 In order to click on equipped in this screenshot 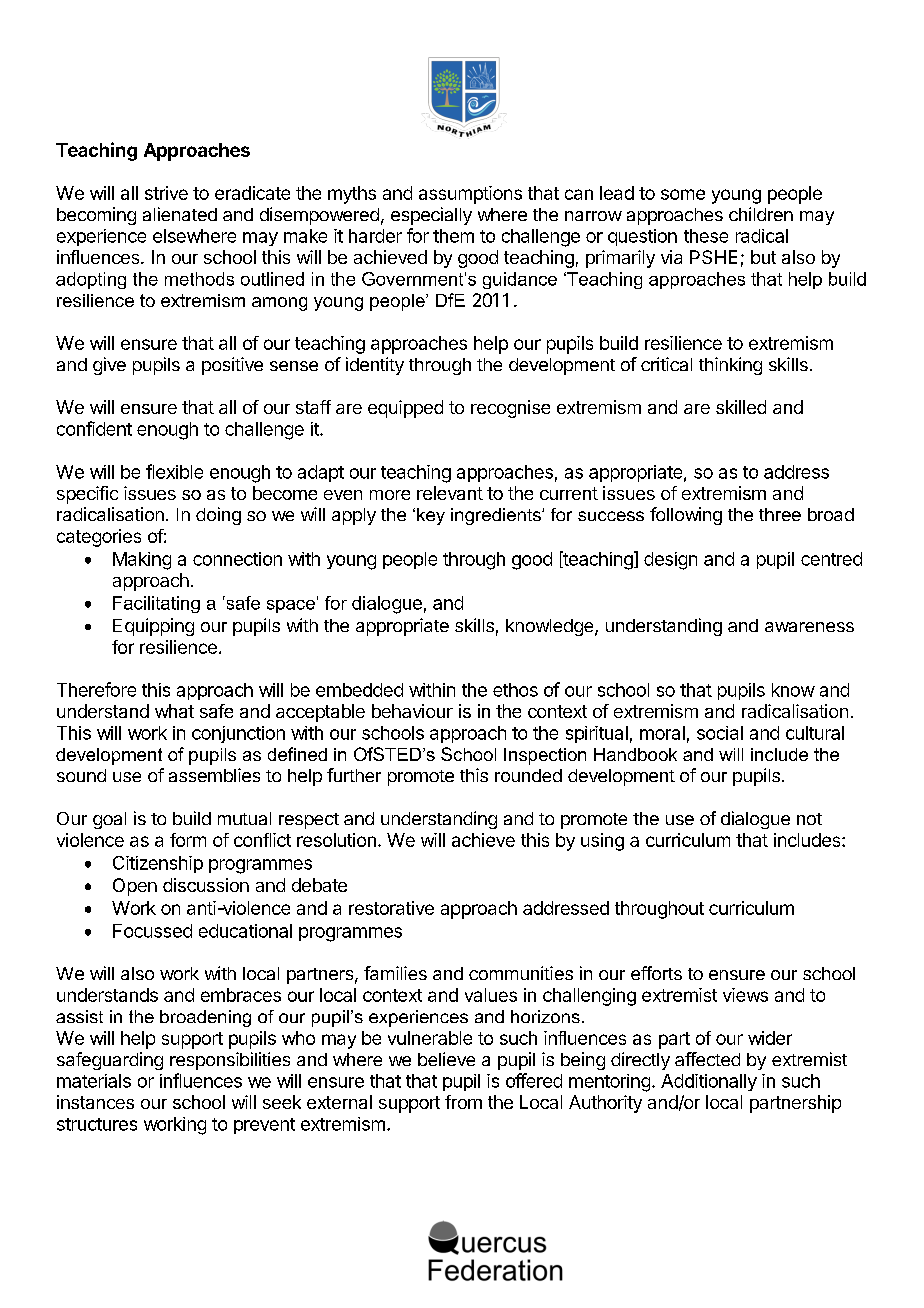, I will do `click(405, 409)`.
